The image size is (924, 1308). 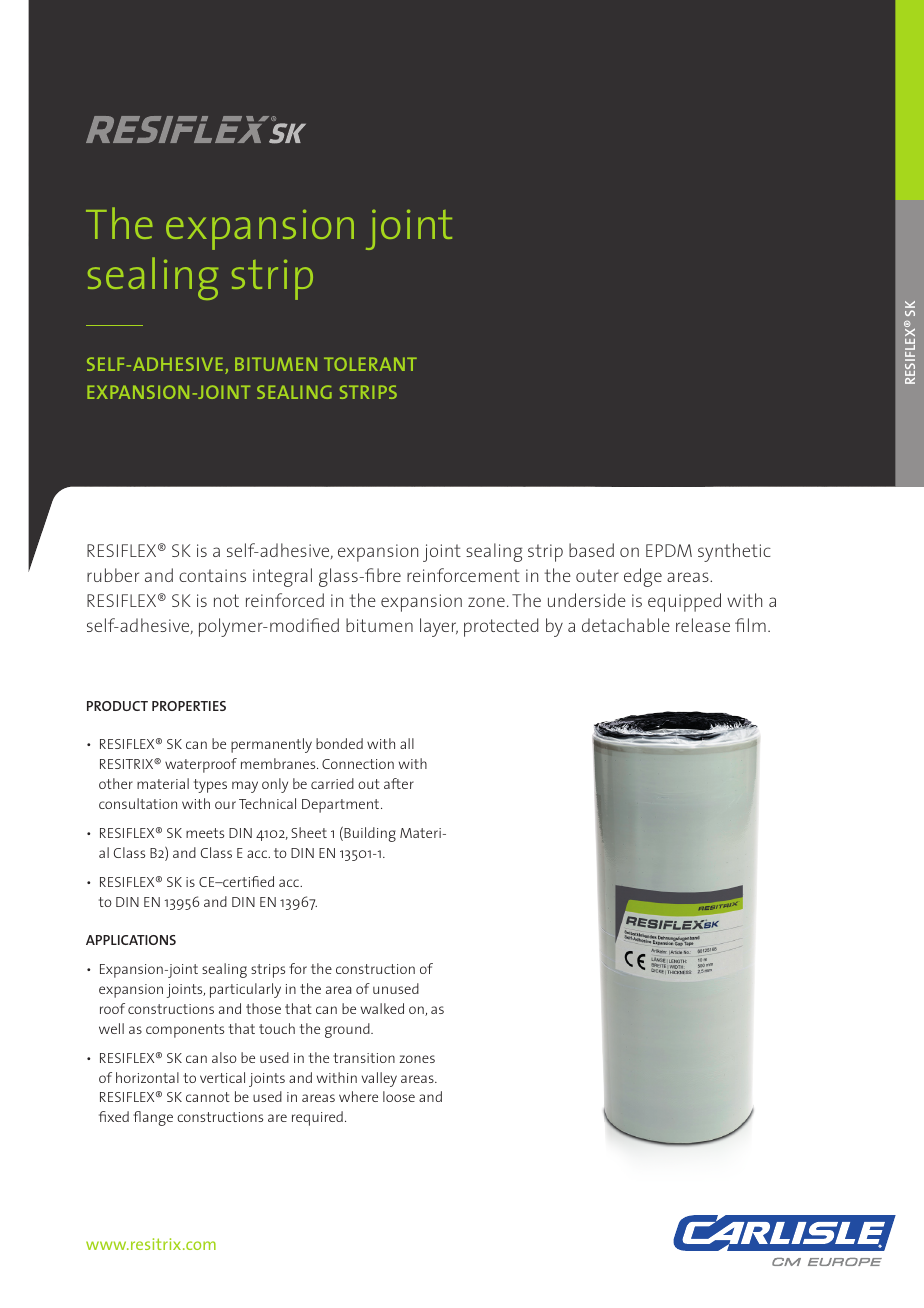 I want to click on meets, so click(x=205, y=833).
